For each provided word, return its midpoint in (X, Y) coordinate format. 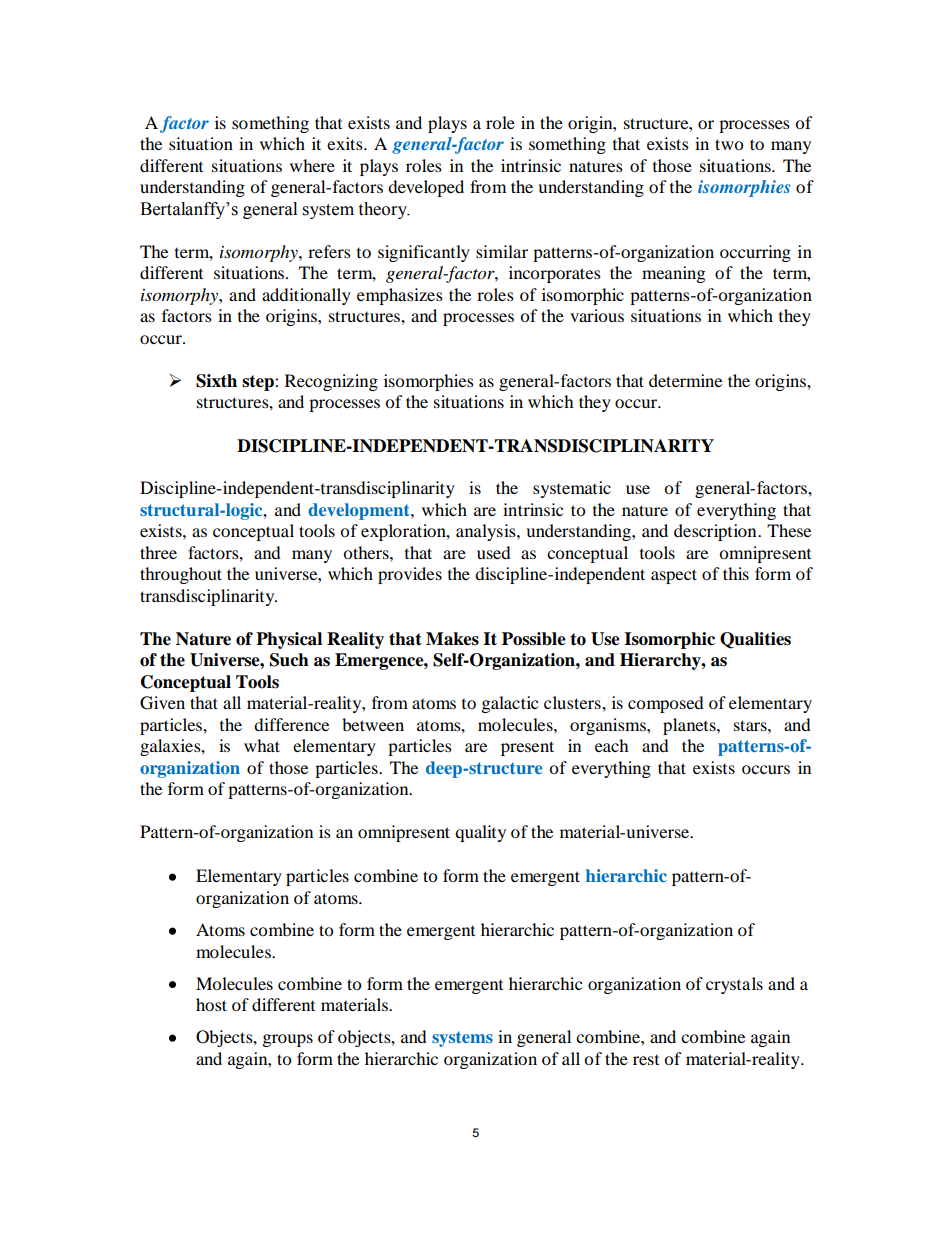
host (211, 1004)
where (312, 165)
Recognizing (331, 382)
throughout (181, 575)
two (729, 144)
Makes (452, 639)
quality (480, 833)
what (262, 745)
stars (751, 725)
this (736, 573)
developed (426, 188)
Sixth (216, 381)
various (597, 315)
